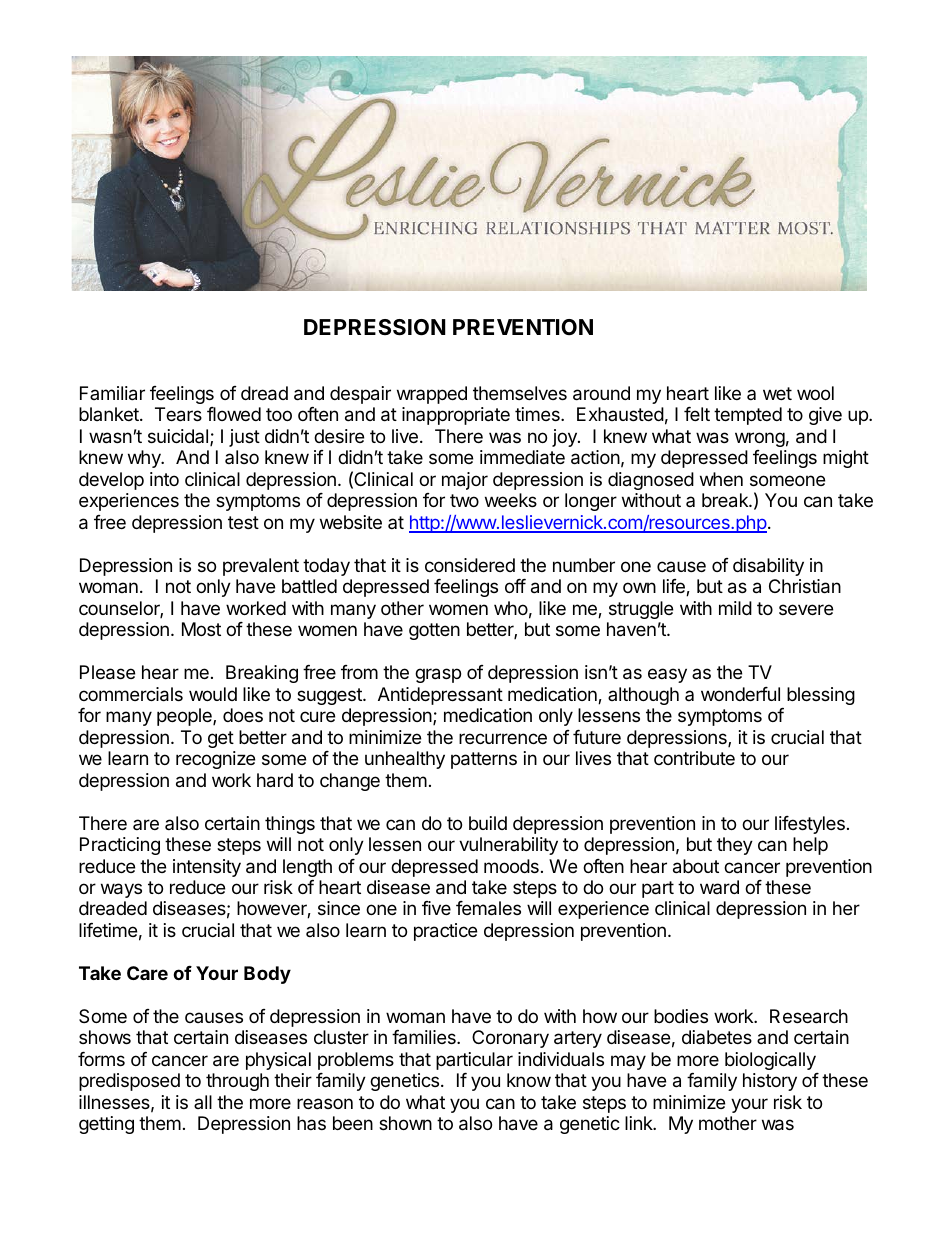 This screenshot has width=952, height=1233. What do you see at coordinates (237, 1082) in the screenshot?
I see `through` at bounding box center [237, 1082].
